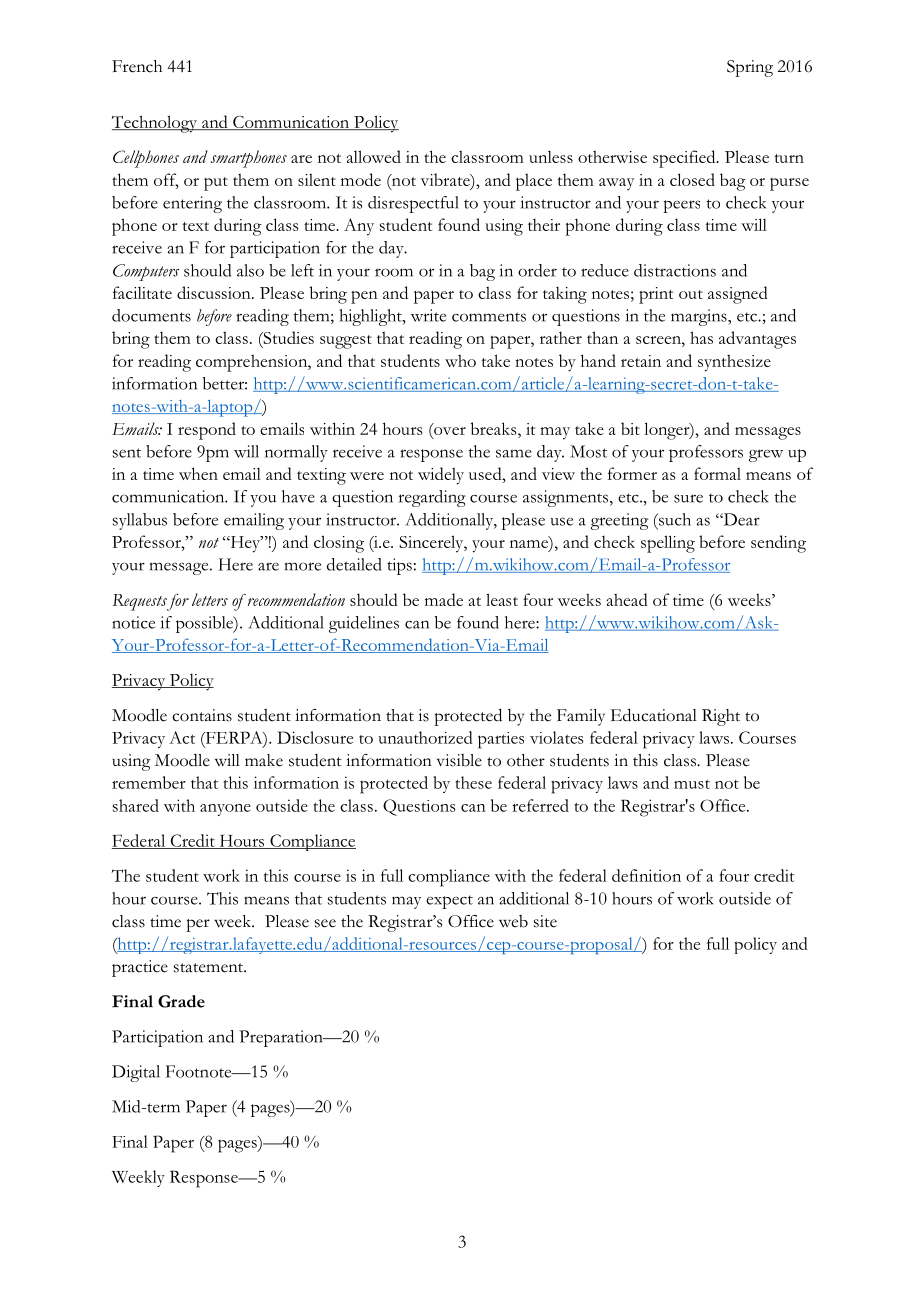  What do you see at coordinates (513, 921) in the screenshot?
I see `web` at bounding box center [513, 921].
